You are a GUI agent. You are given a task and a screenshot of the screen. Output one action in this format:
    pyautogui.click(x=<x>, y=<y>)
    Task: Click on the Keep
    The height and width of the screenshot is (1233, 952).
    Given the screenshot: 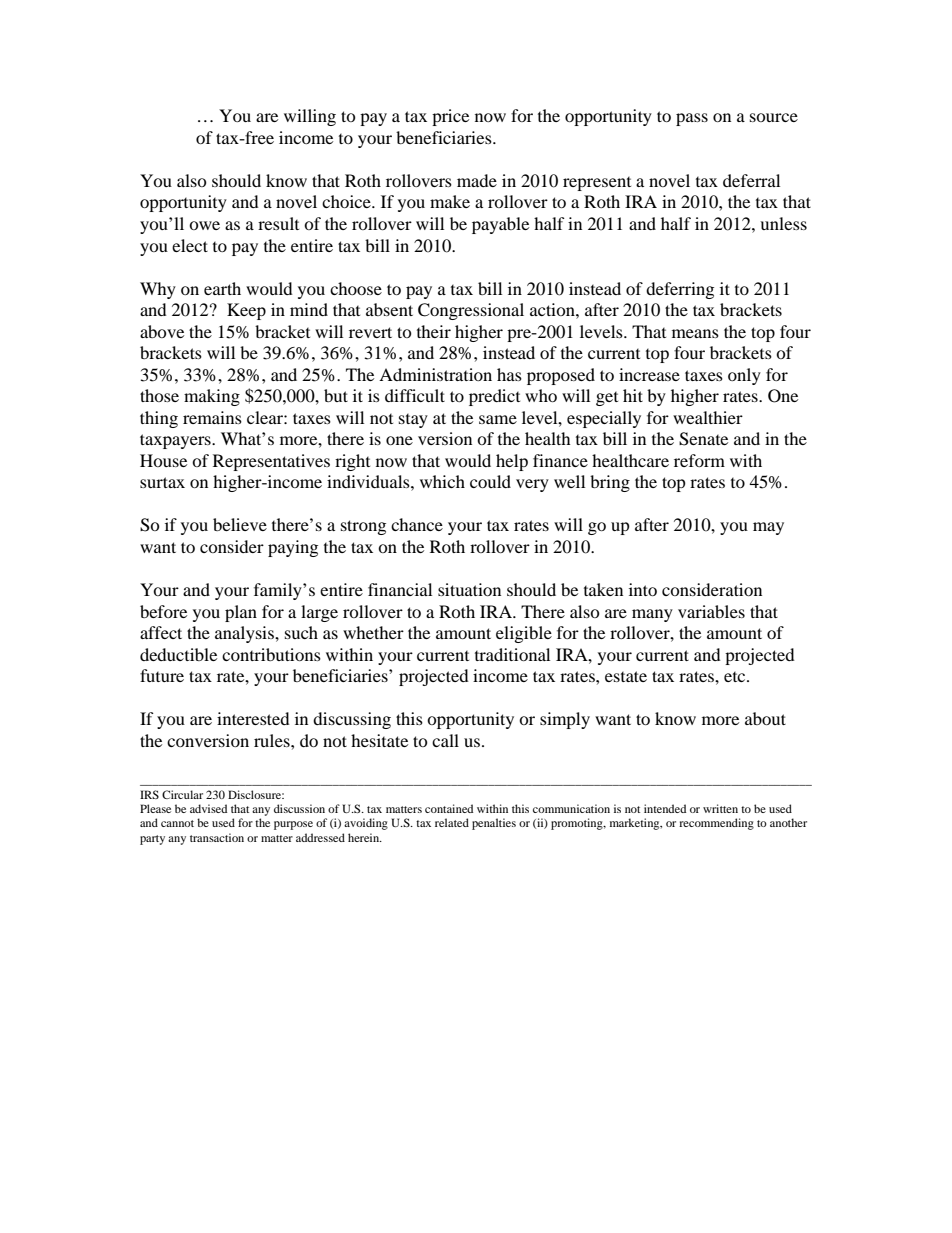 What is the action you would take?
    pyautogui.click(x=246, y=311)
